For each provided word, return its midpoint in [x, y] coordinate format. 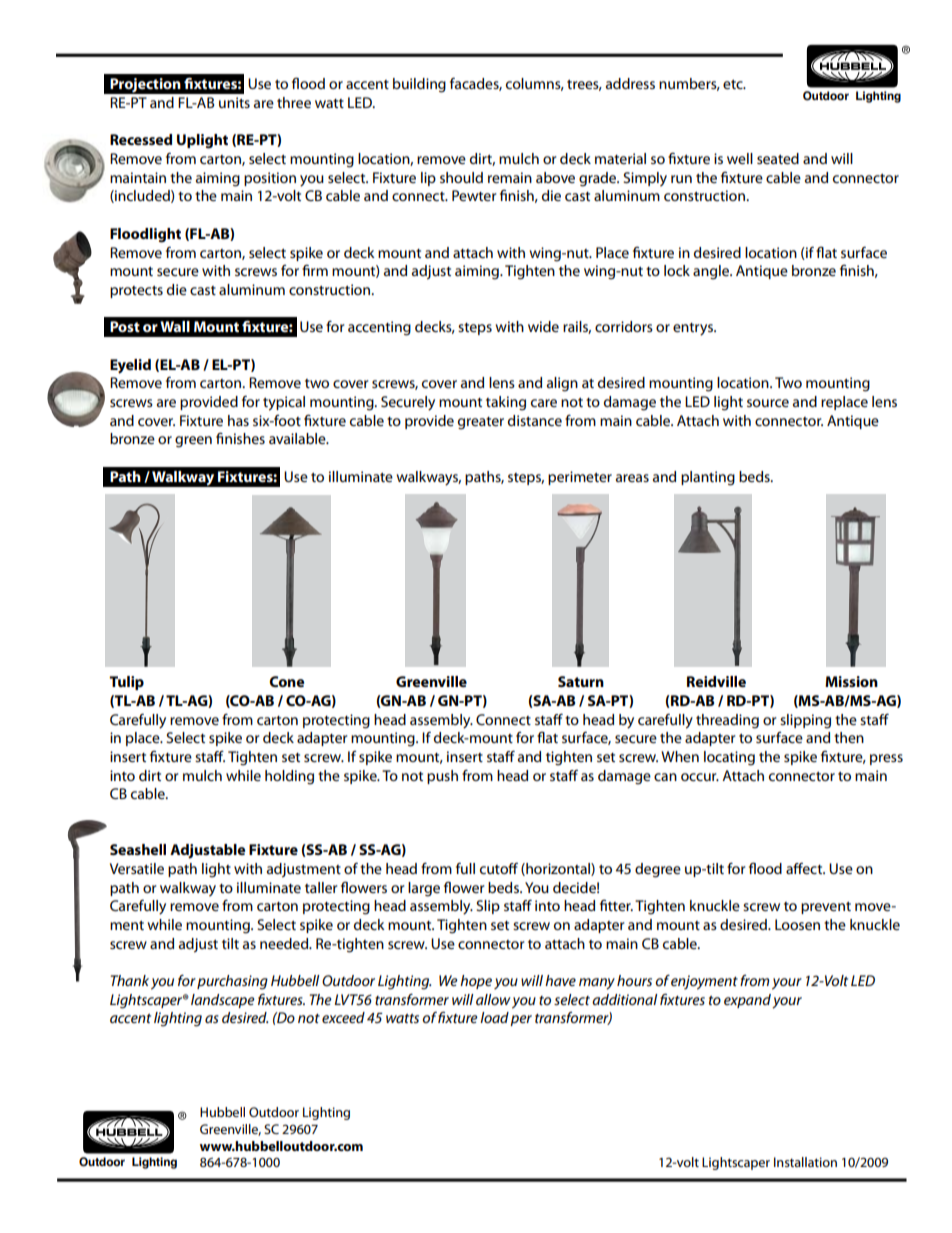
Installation [805, 1162]
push [442, 777]
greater [481, 423]
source [768, 403]
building [419, 85]
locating [729, 758]
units [234, 102]
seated [778, 158]
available [298, 438]
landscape [223, 1001]
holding [289, 777]
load [494, 1017]
